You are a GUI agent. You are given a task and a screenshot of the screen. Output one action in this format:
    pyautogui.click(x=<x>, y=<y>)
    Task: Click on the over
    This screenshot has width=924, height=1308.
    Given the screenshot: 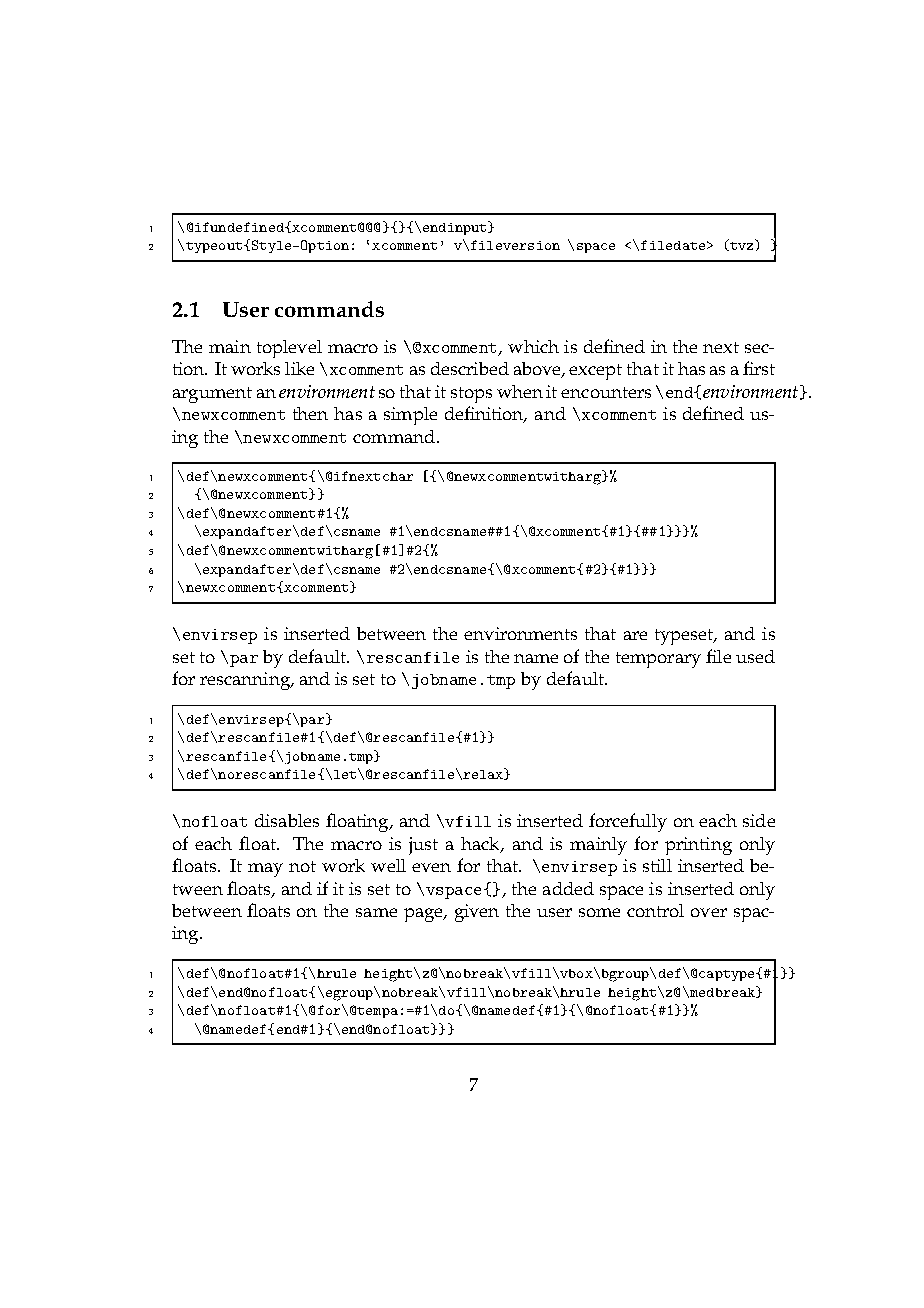 What is the action you would take?
    pyautogui.click(x=709, y=912)
